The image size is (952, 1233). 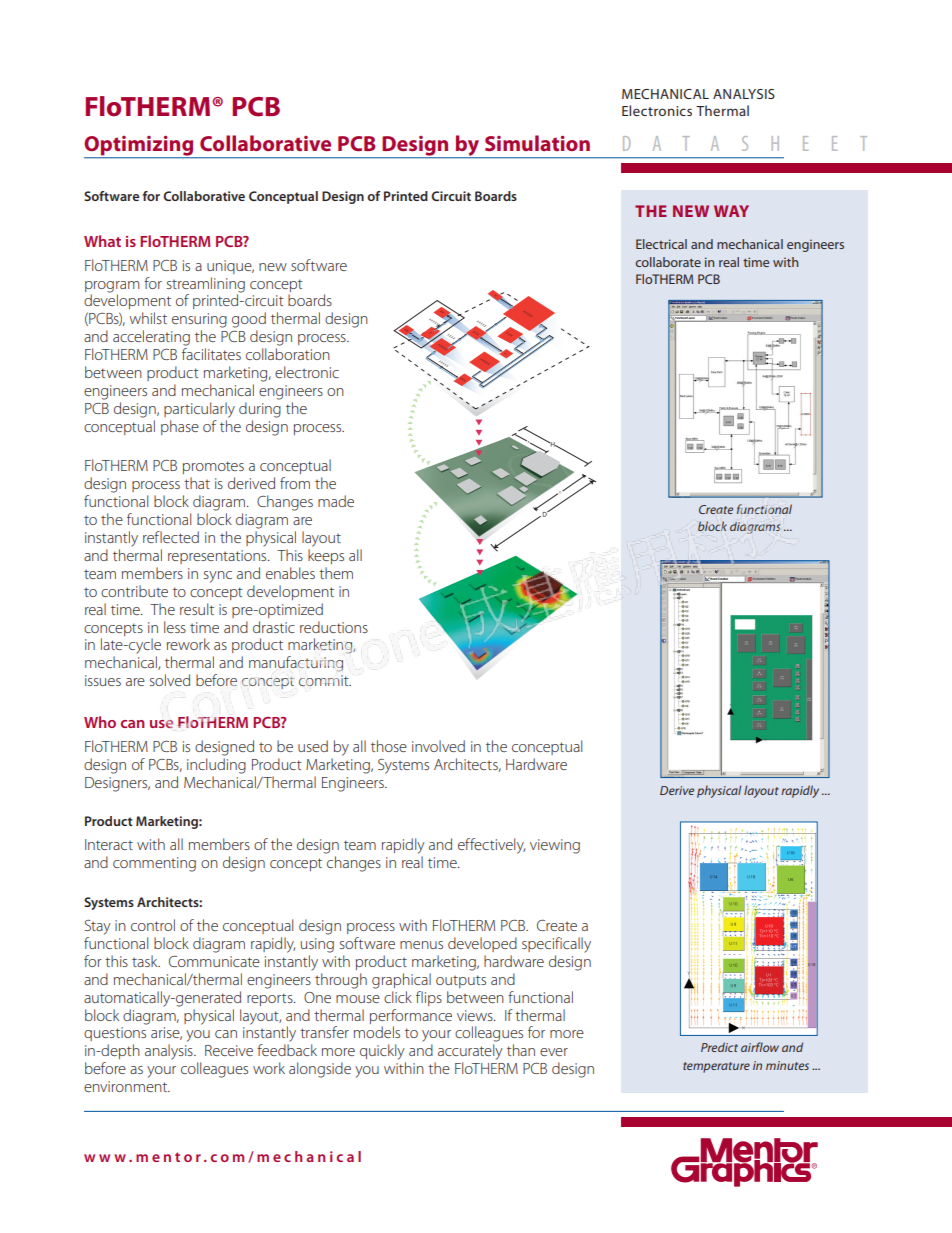 I want to click on WAY, so click(x=731, y=211).
